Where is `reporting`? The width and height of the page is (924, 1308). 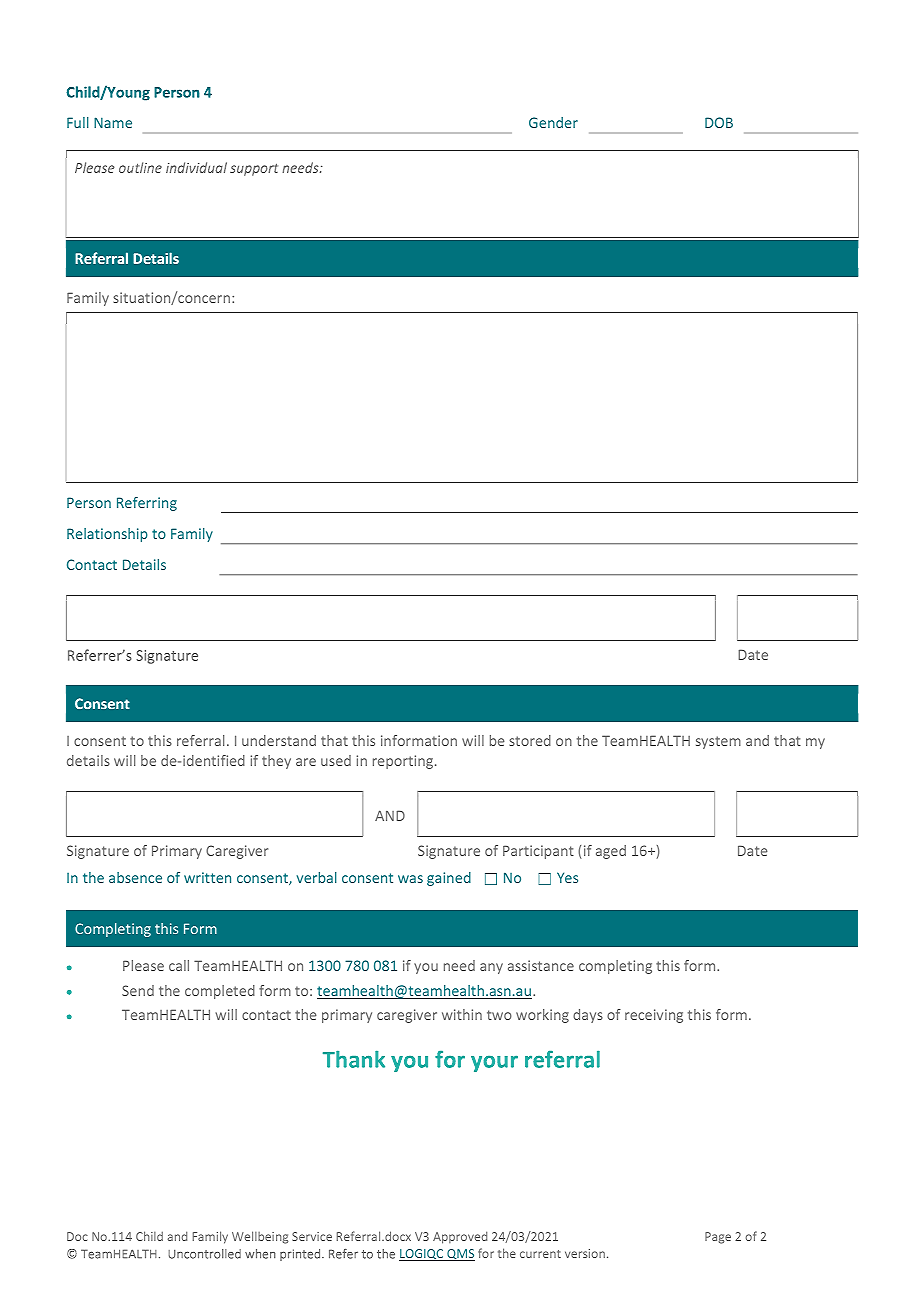
reporting is located at coordinates (404, 762).
